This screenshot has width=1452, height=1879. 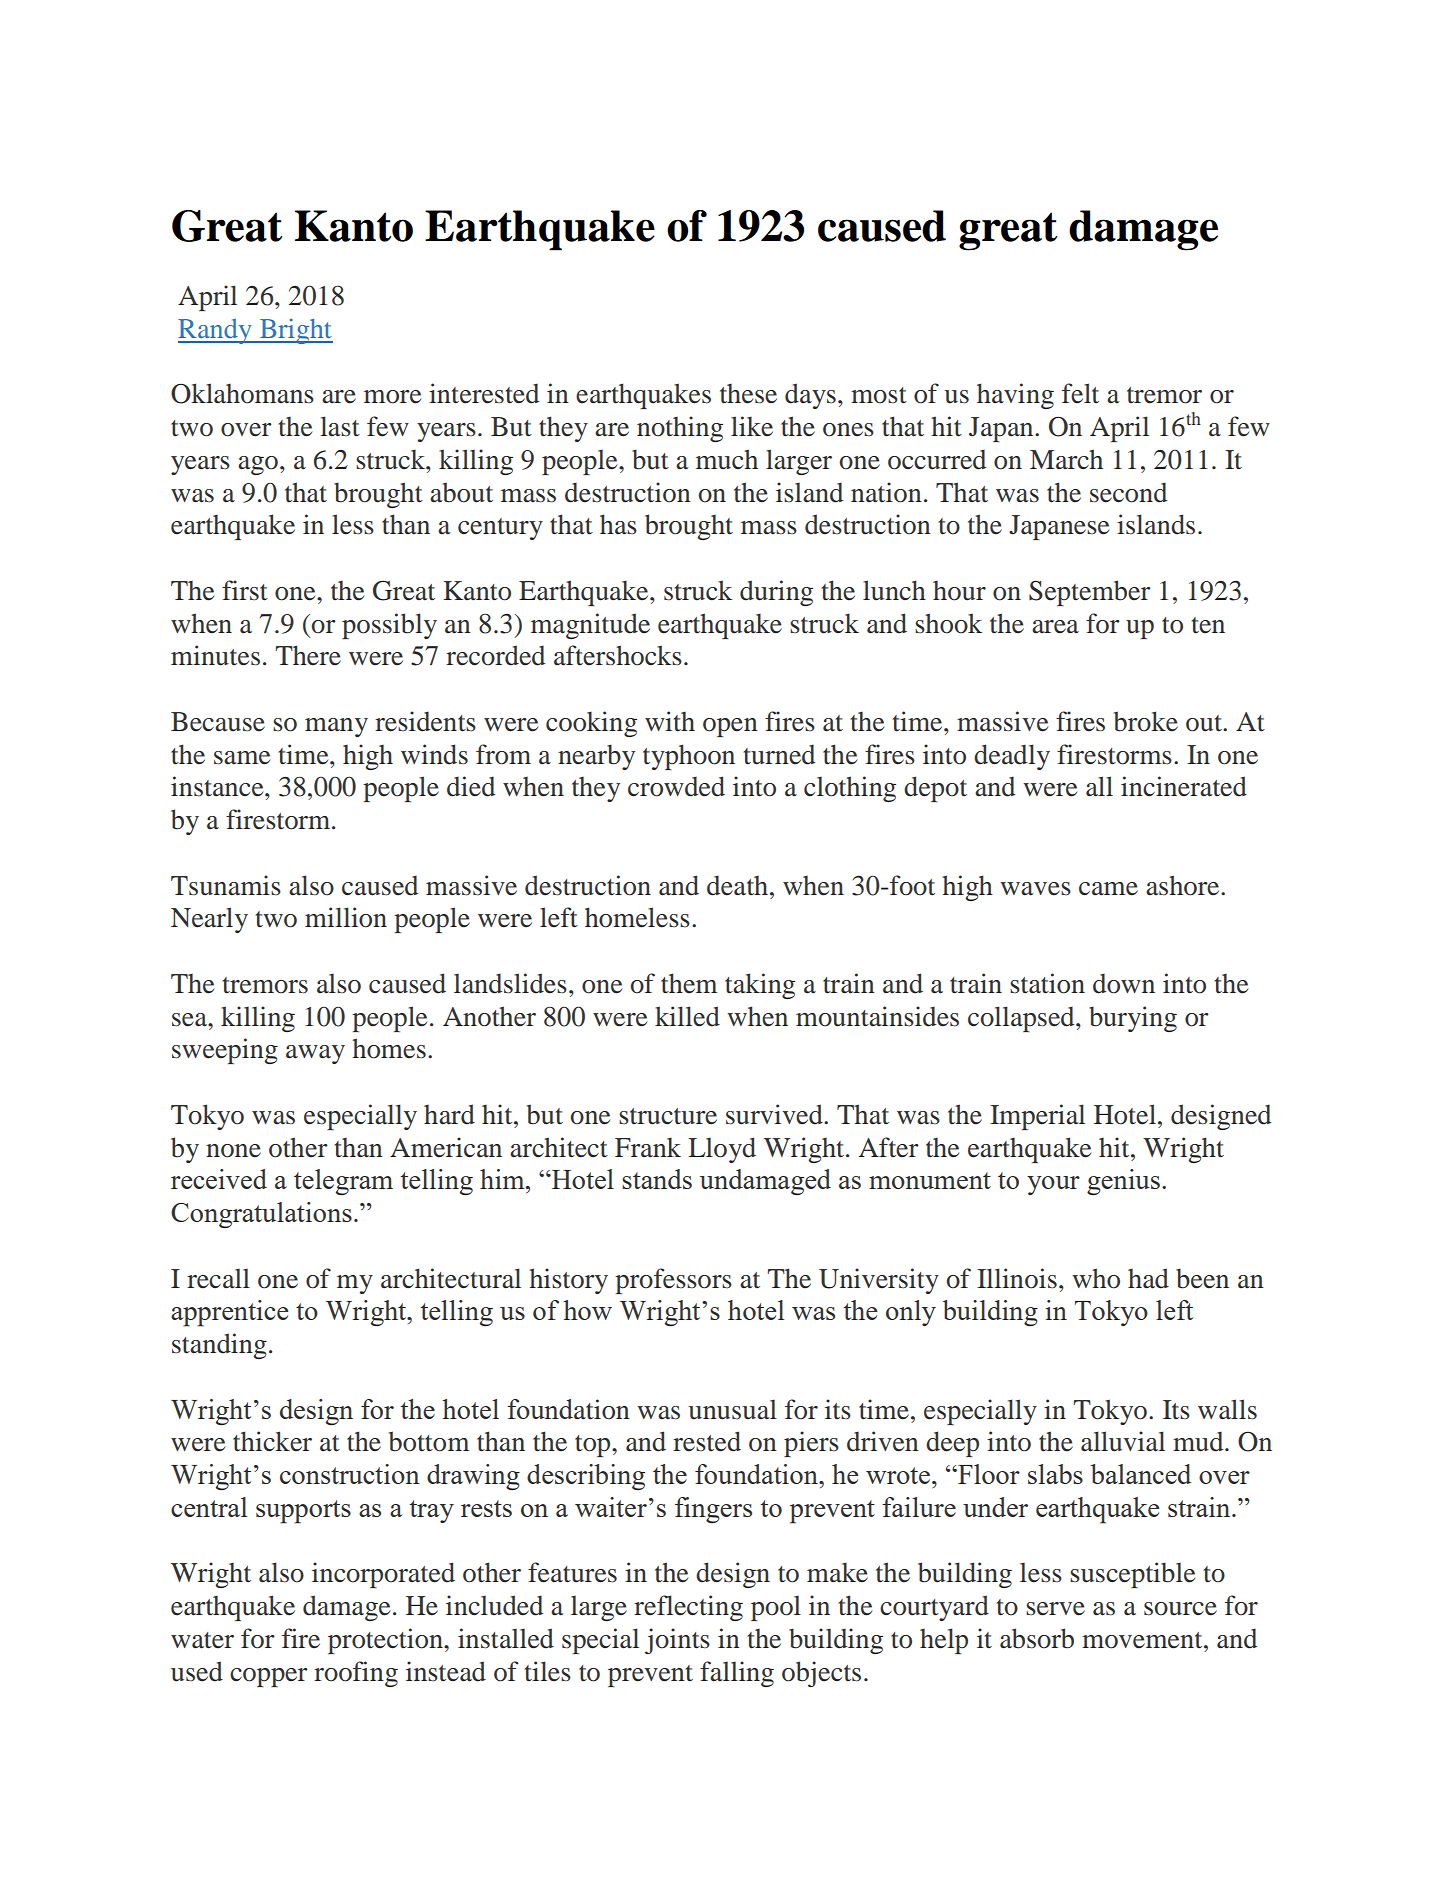 I want to click on open, so click(x=730, y=727).
